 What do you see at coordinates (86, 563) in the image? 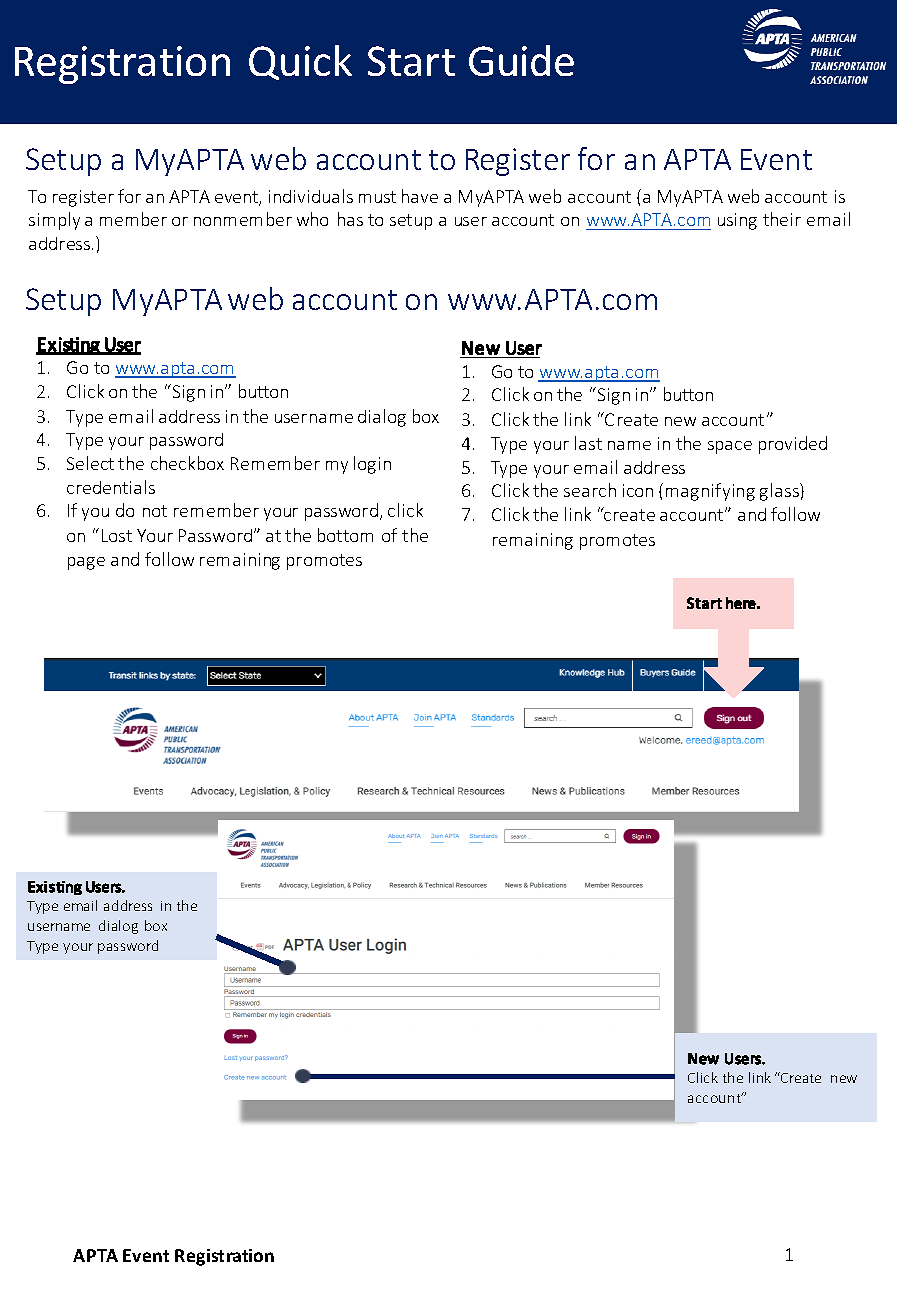
I see `page` at bounding box center [86, 563].
